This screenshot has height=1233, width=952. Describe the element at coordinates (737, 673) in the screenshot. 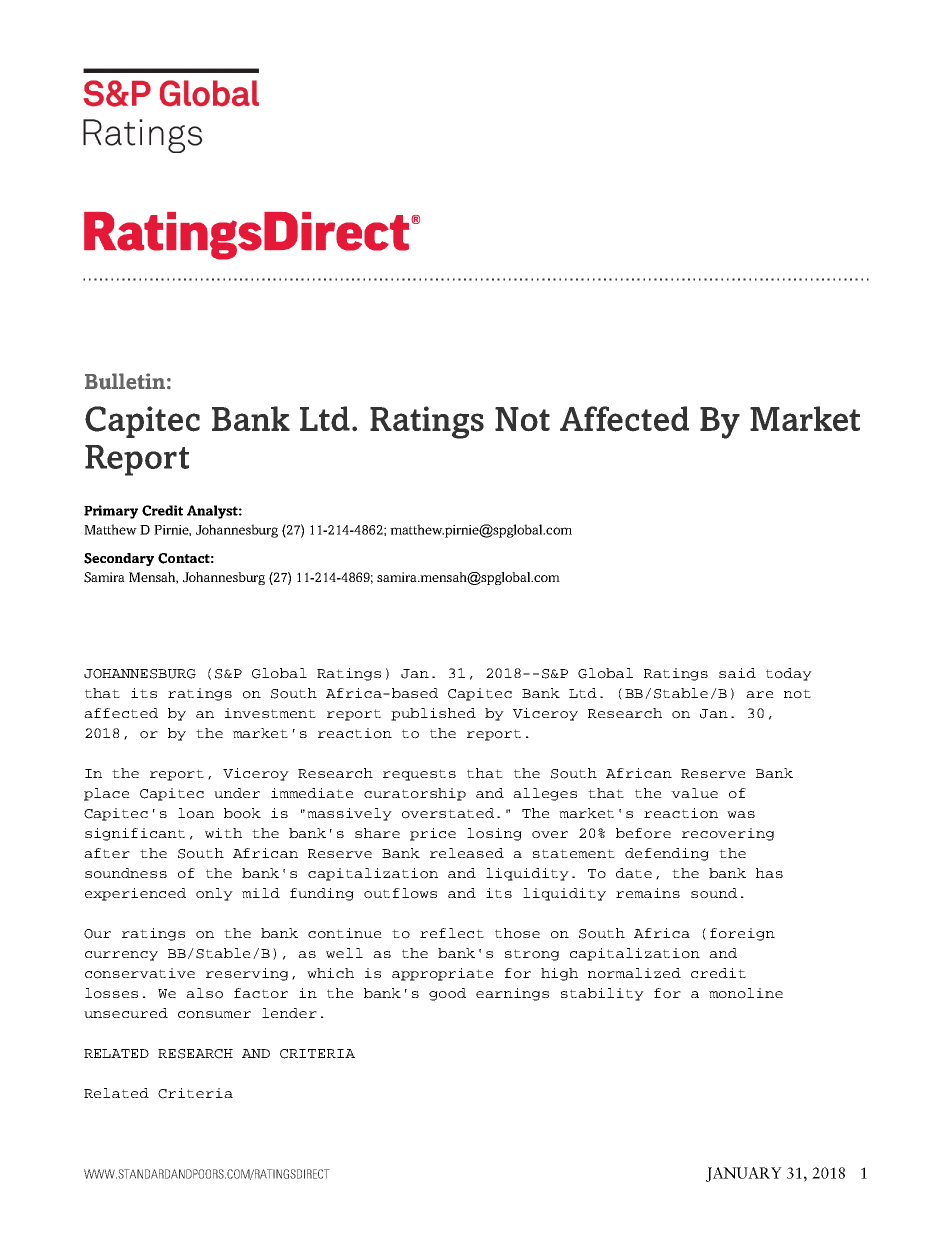

I see `said` at that location.
